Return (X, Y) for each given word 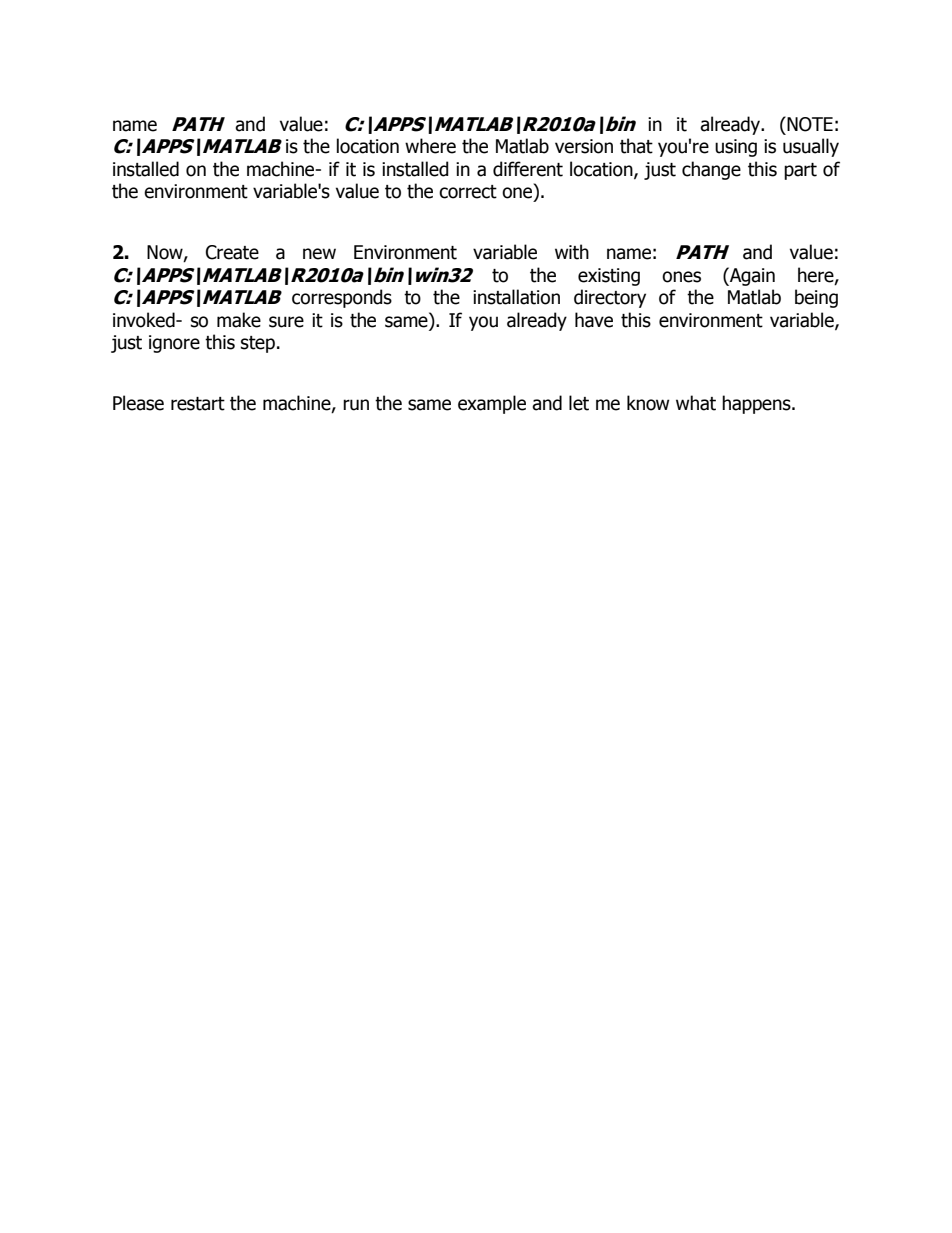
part (800, 171)
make (239, 320)
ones (681, 277)
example (492, 404)
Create (232, 252)
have (594, 320)
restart (198, 404)
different (528, 169)
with (572, 252)
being (816, 298)
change (711, 170)
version (584, 146)
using (736, 148)
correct (468, 192)
